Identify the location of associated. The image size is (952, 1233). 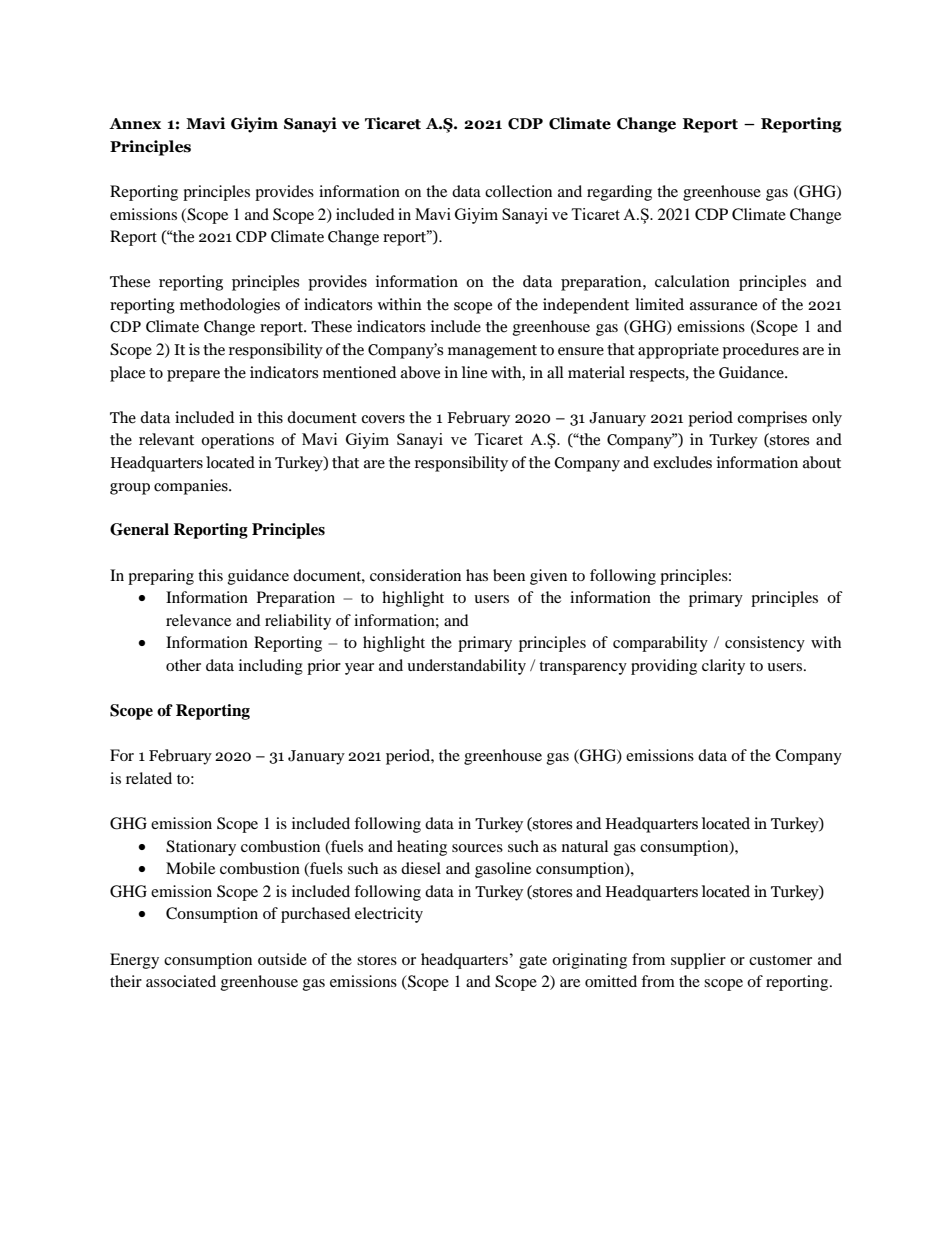
(181, 981).
